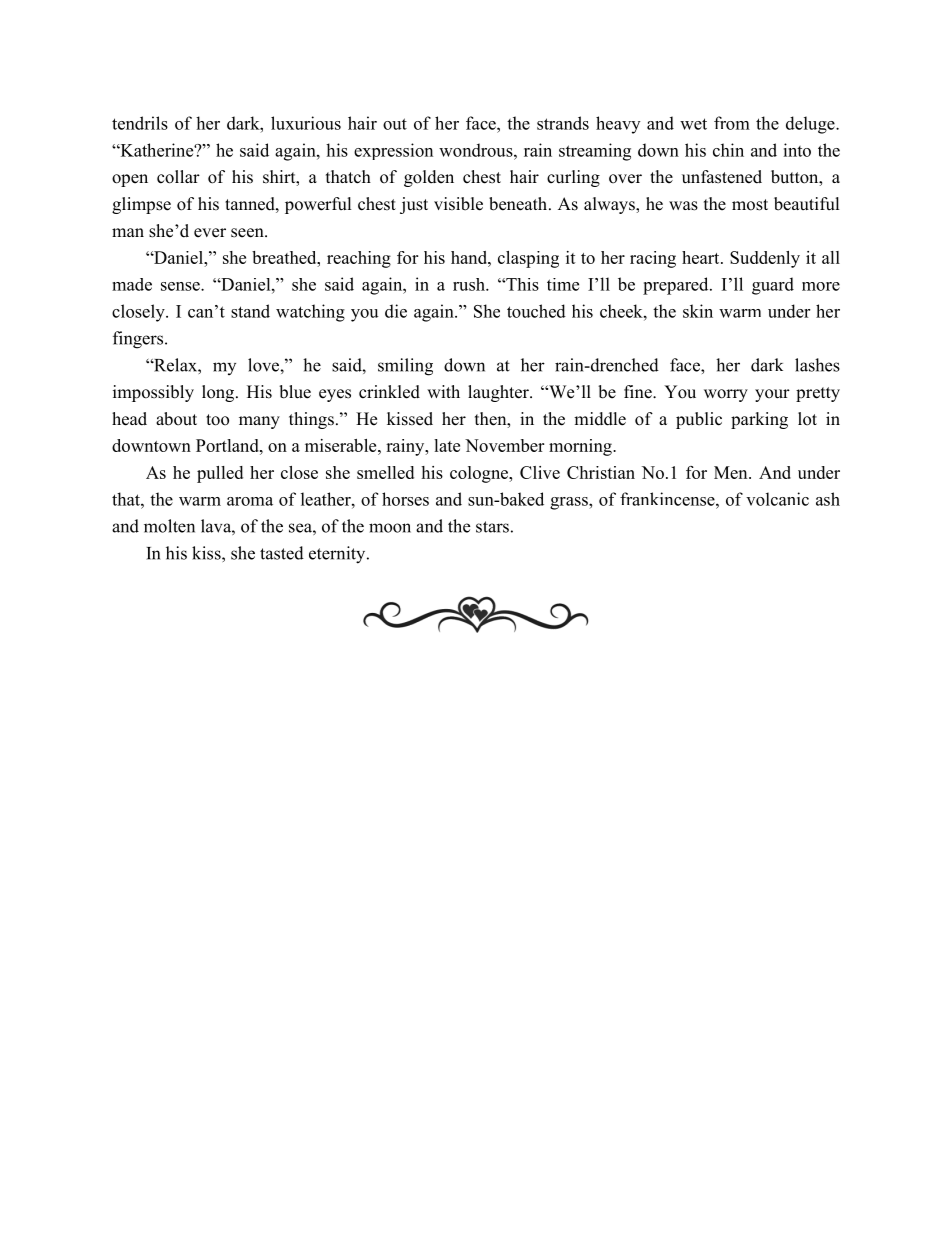  What do you see at coordinates (726, 395) in the page?
I see `worry` at bounding box center [726, 395].
